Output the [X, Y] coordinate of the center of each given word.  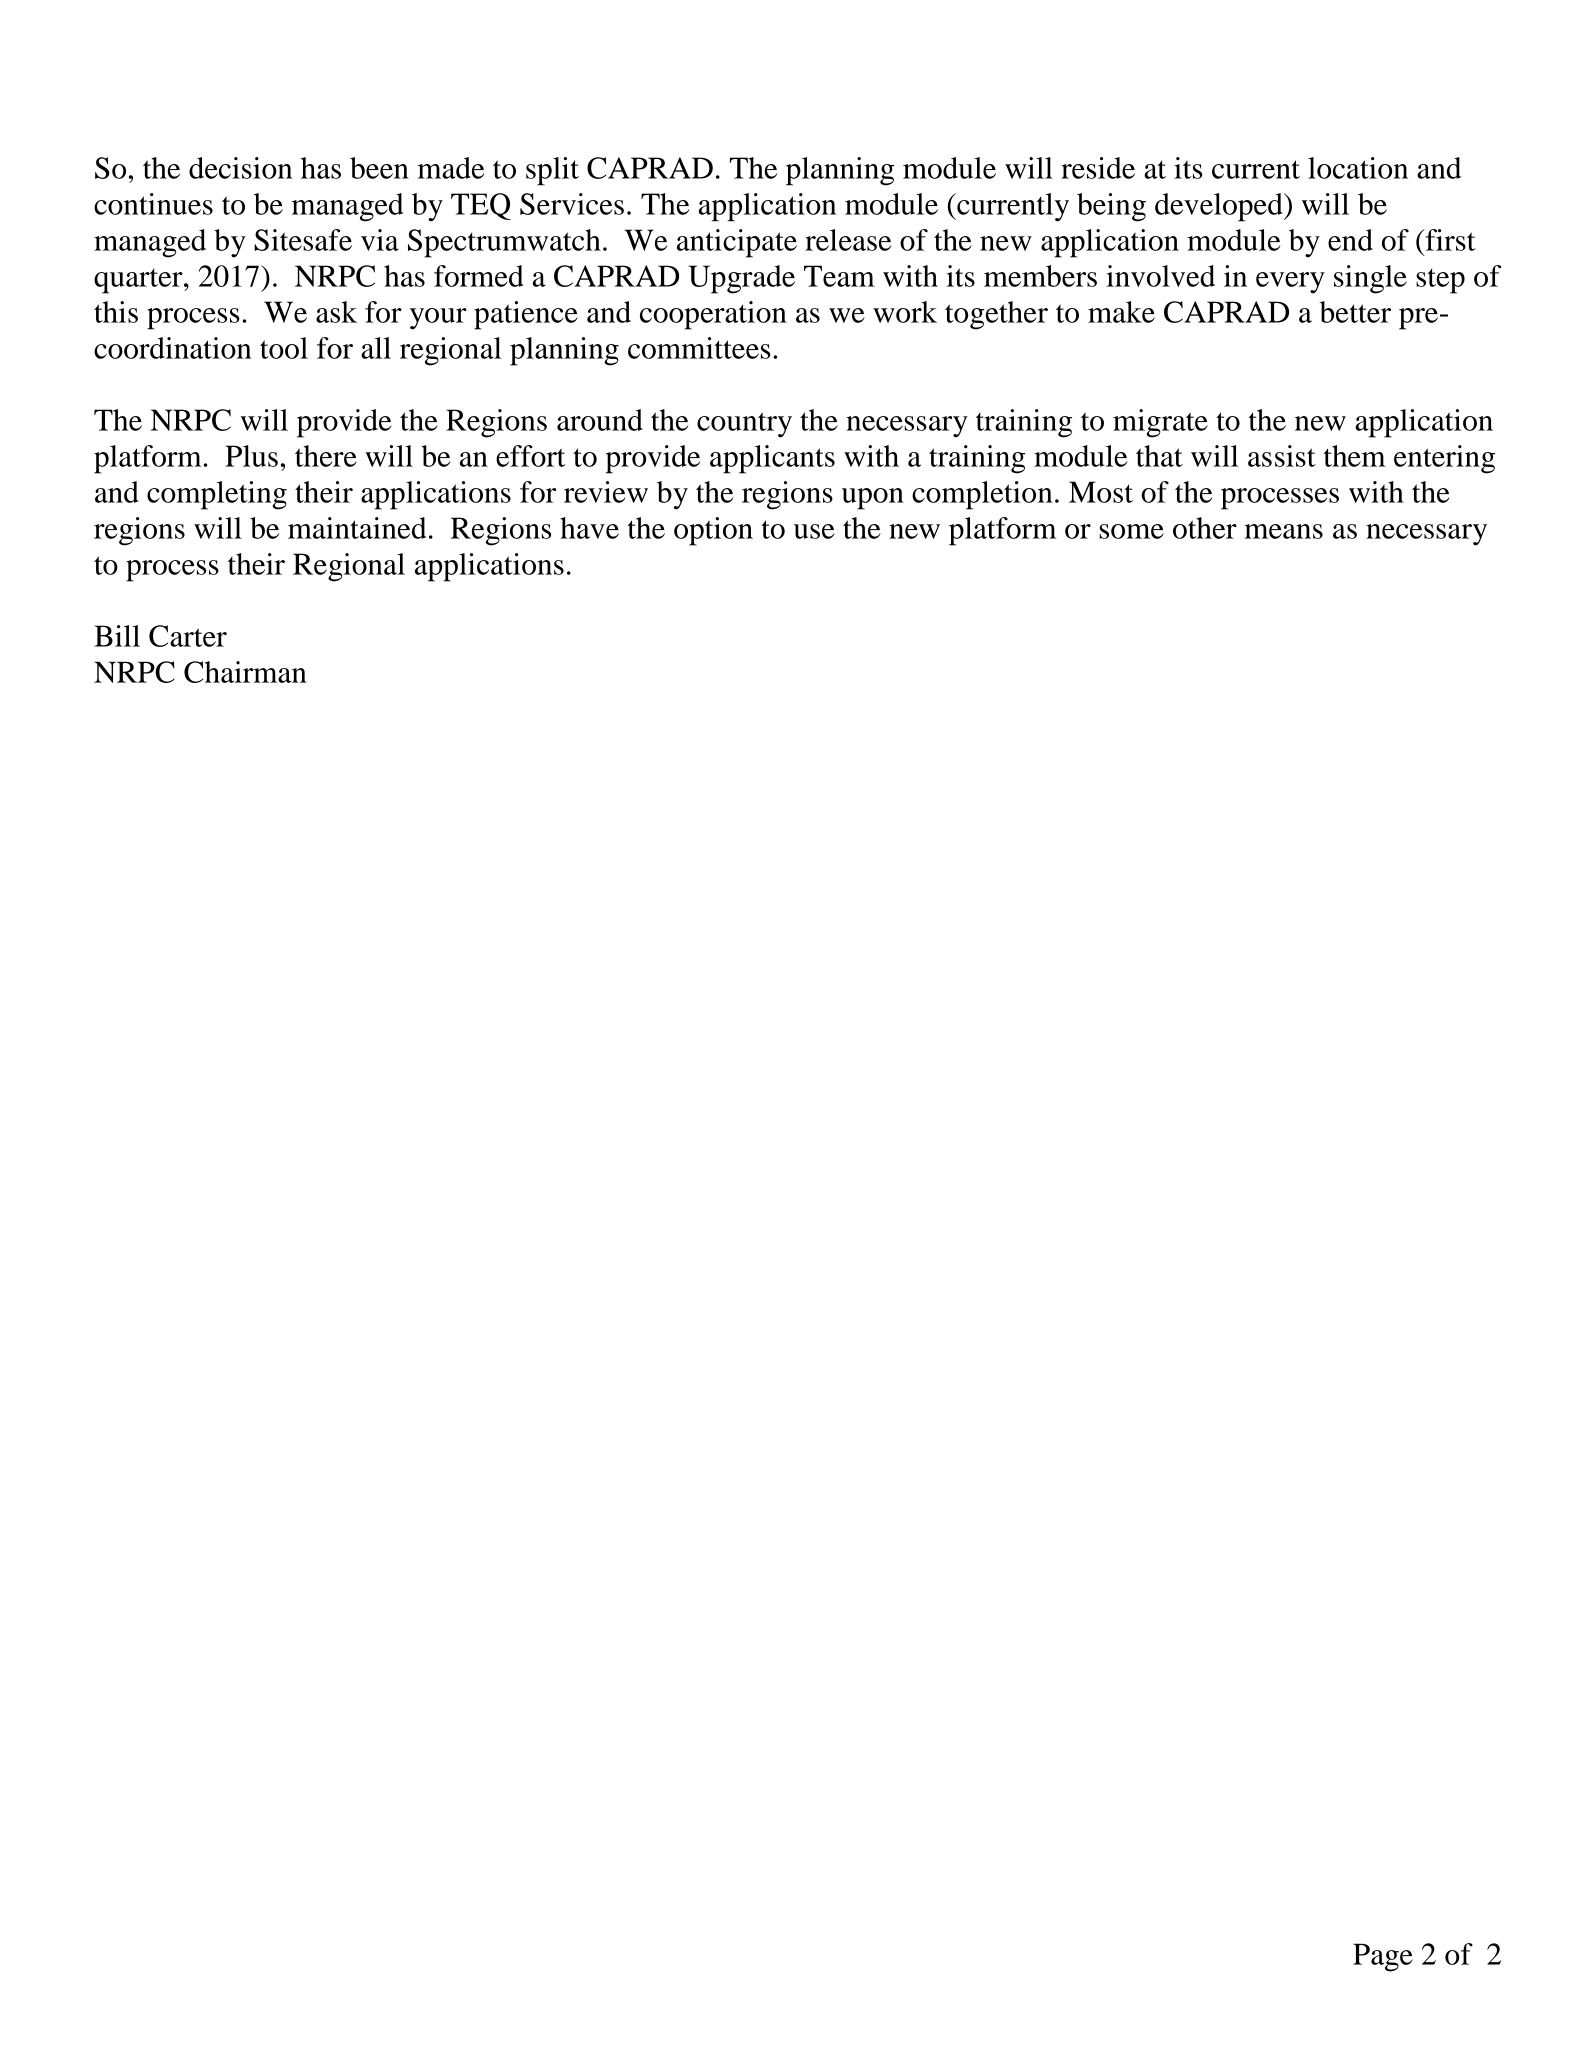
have [589, 528]
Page [1383, 1957]
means [1283, 531]
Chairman [245, 672]
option [713, 531]
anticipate [737, 243]
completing [217, 495]
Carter [188, 636]
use [814, 531]
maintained [357, 528]
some [1131, 531]
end [1350, 240]
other [1205, 528]
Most [1101, 492]
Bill [117, 636]
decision [240, 168]
